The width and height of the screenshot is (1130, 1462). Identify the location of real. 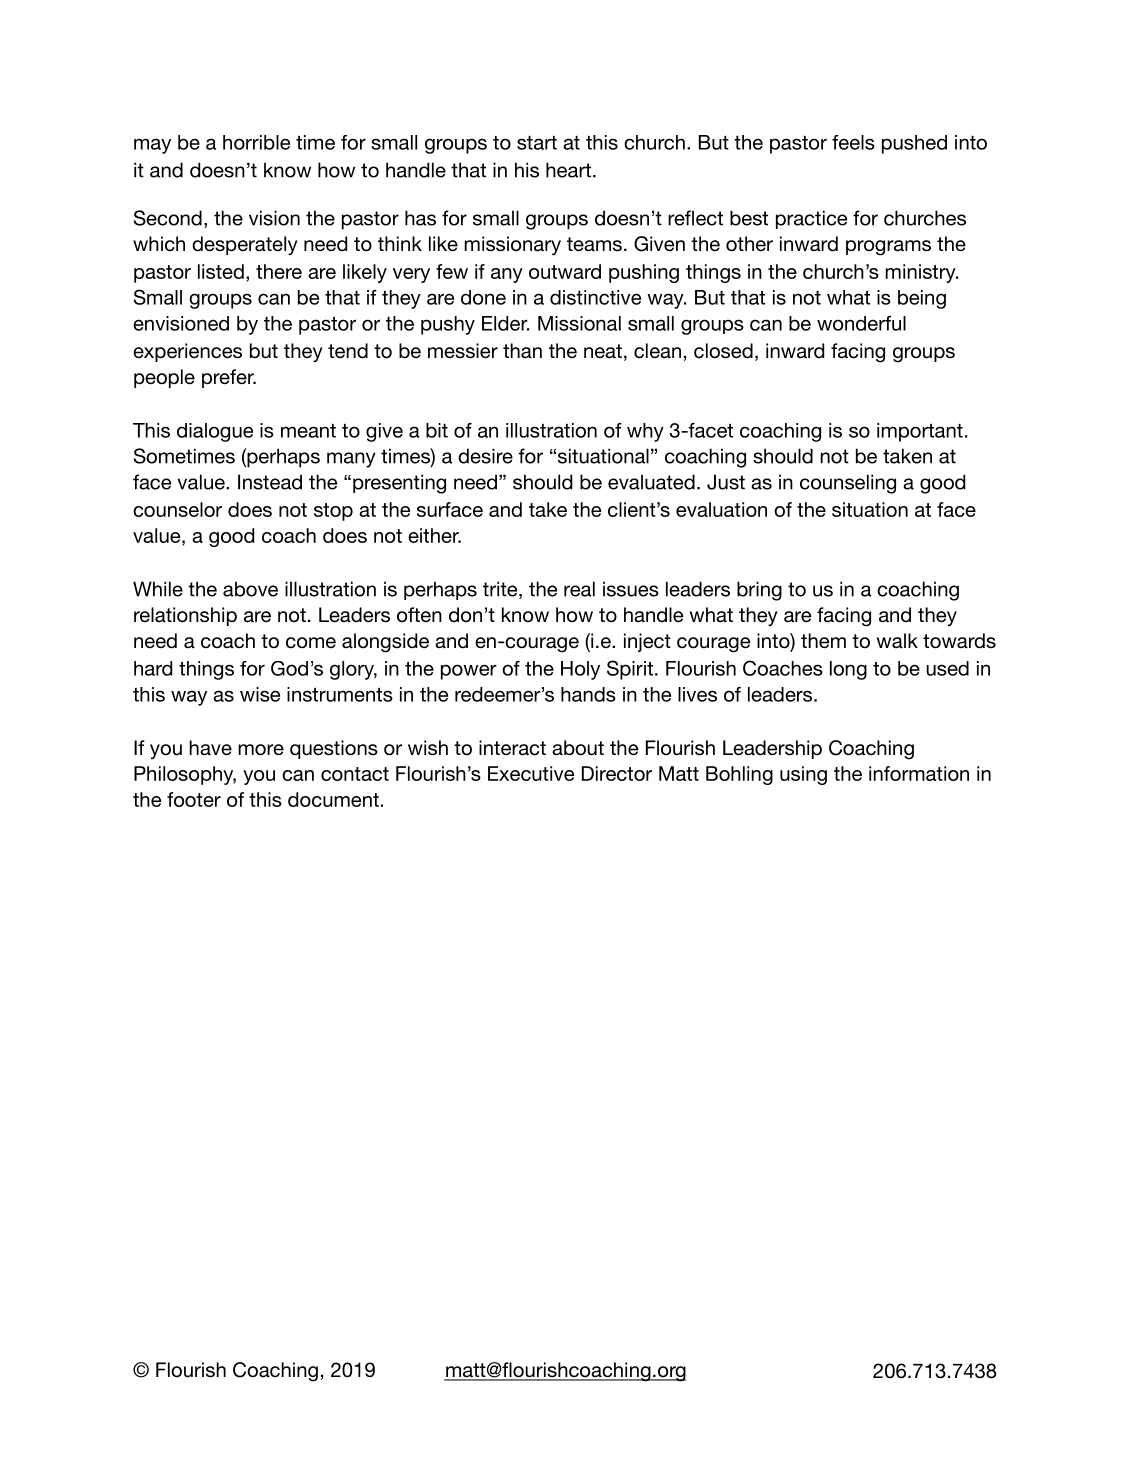
(579, 589).
